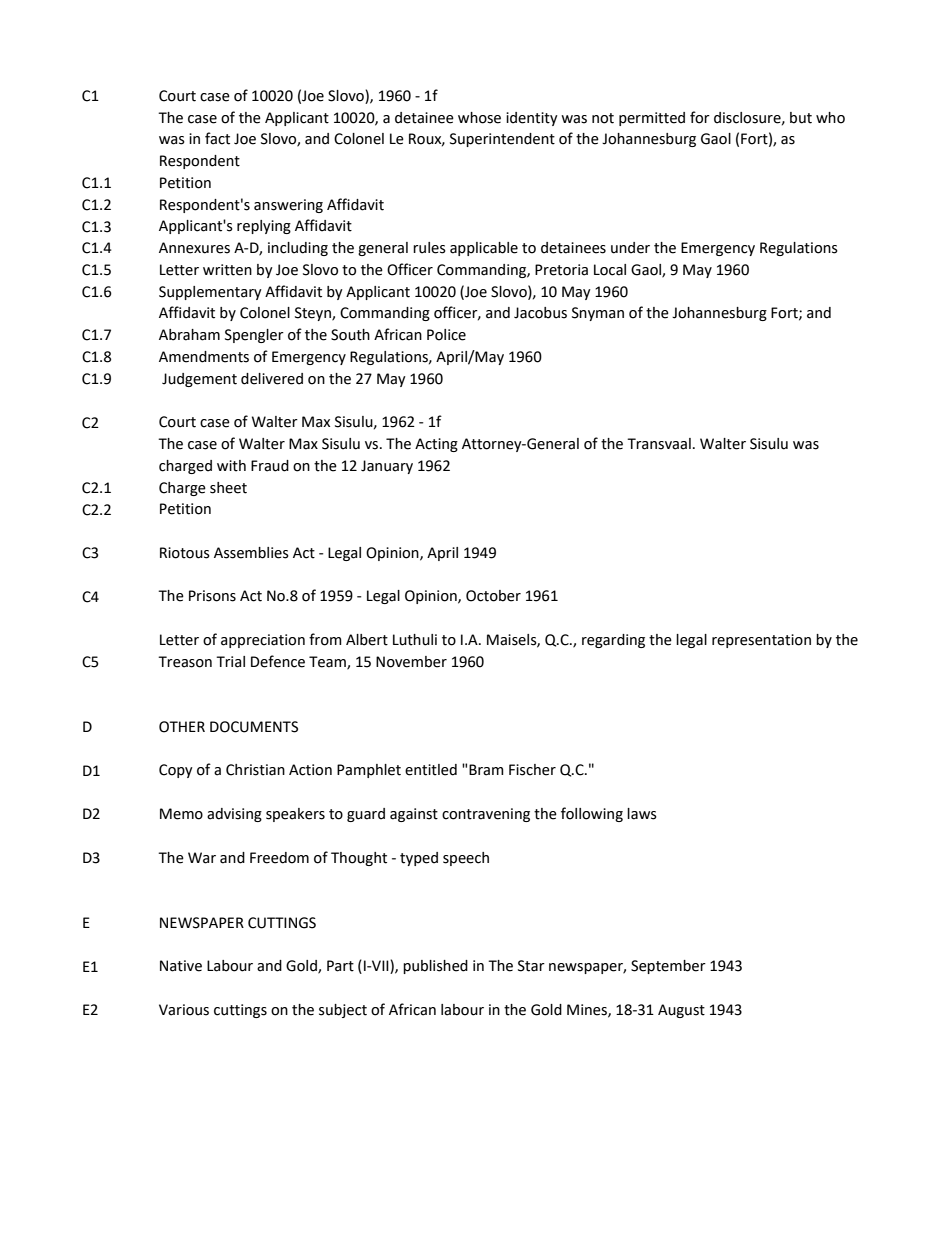 This image has width=952, height=1233. I want to click on October, so click(493, 596).
